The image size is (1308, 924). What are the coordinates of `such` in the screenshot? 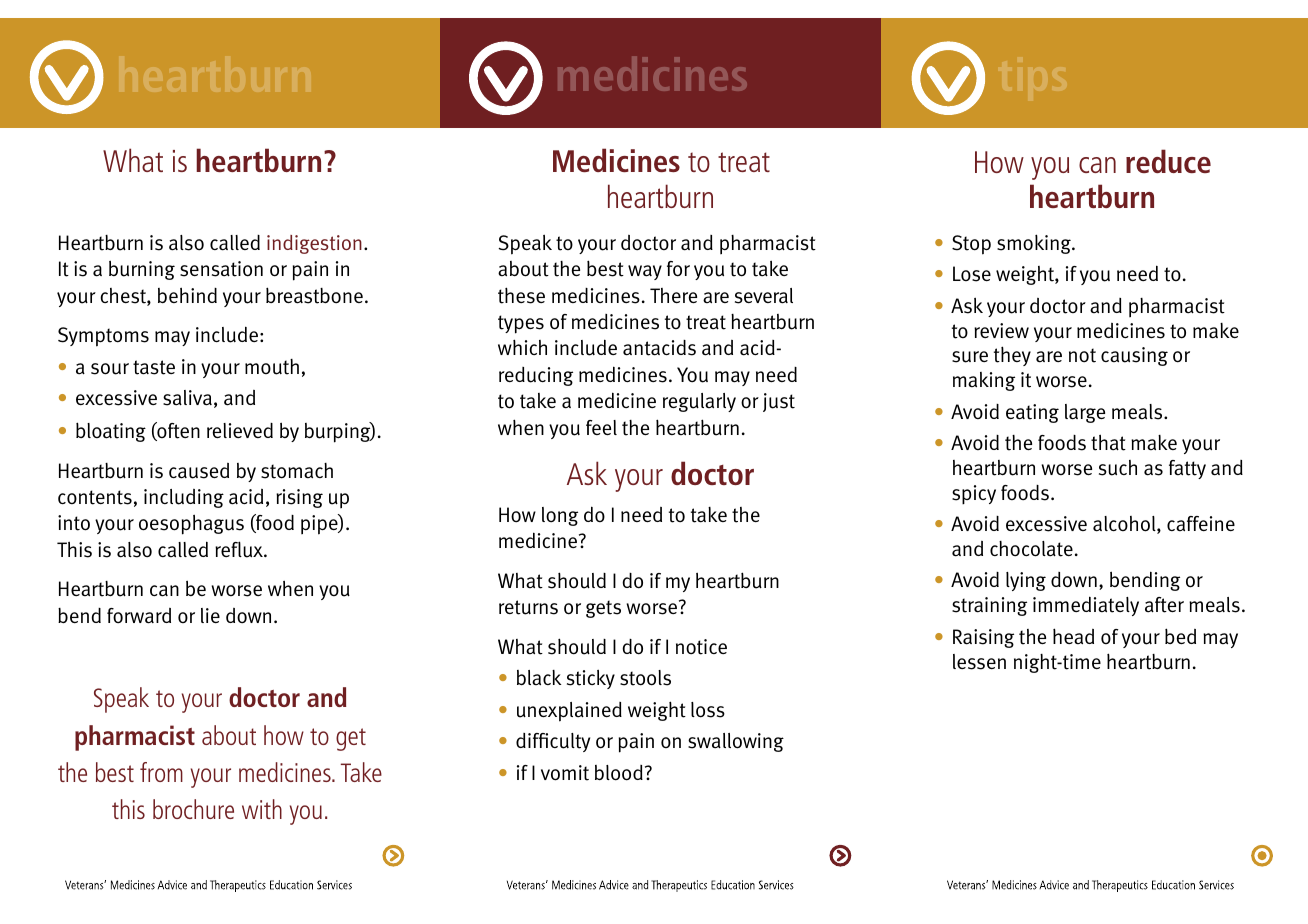 It's located at (1118, 468).
